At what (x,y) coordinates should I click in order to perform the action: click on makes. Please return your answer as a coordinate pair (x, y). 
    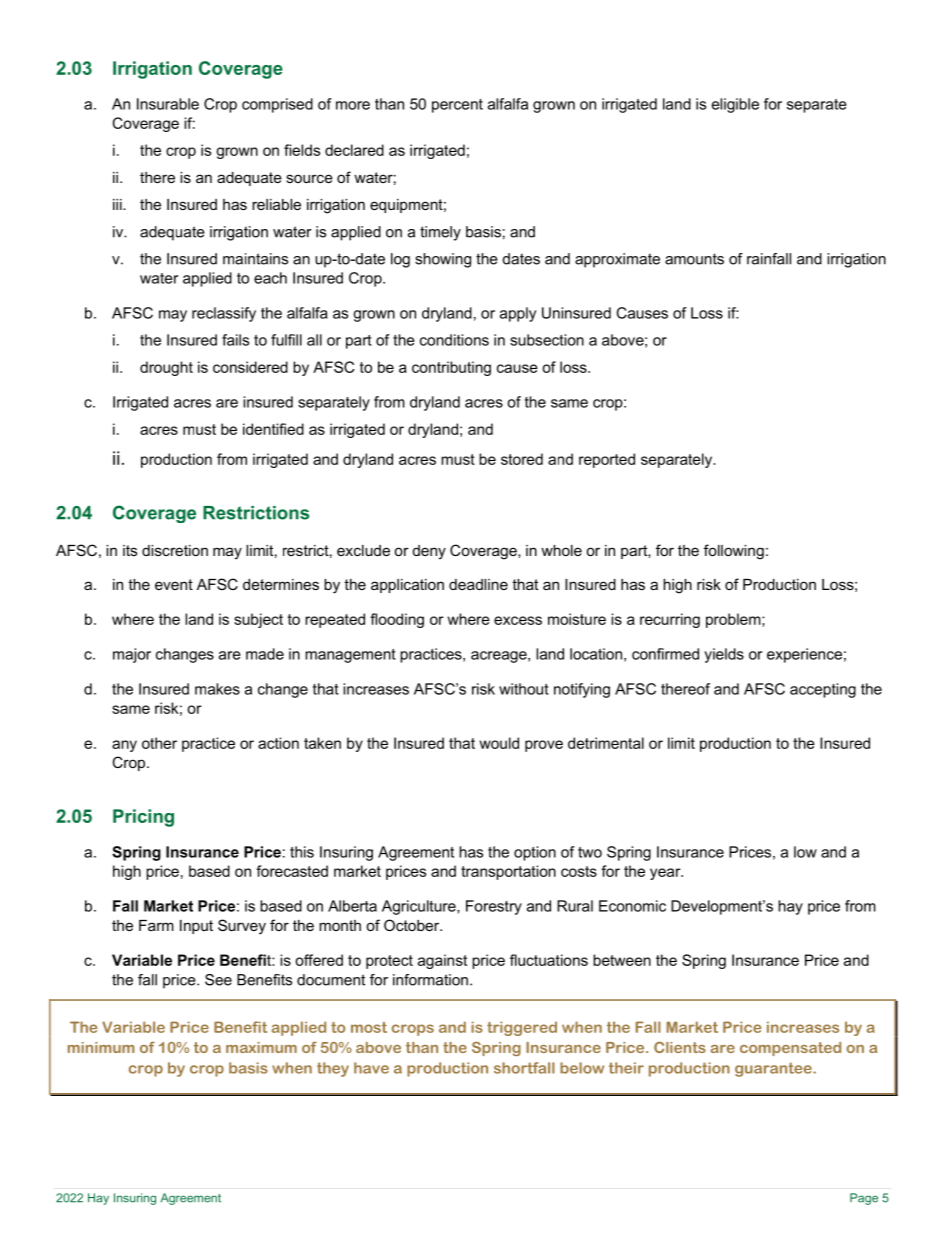
    Looking at the image, I should click on (217, 689).
